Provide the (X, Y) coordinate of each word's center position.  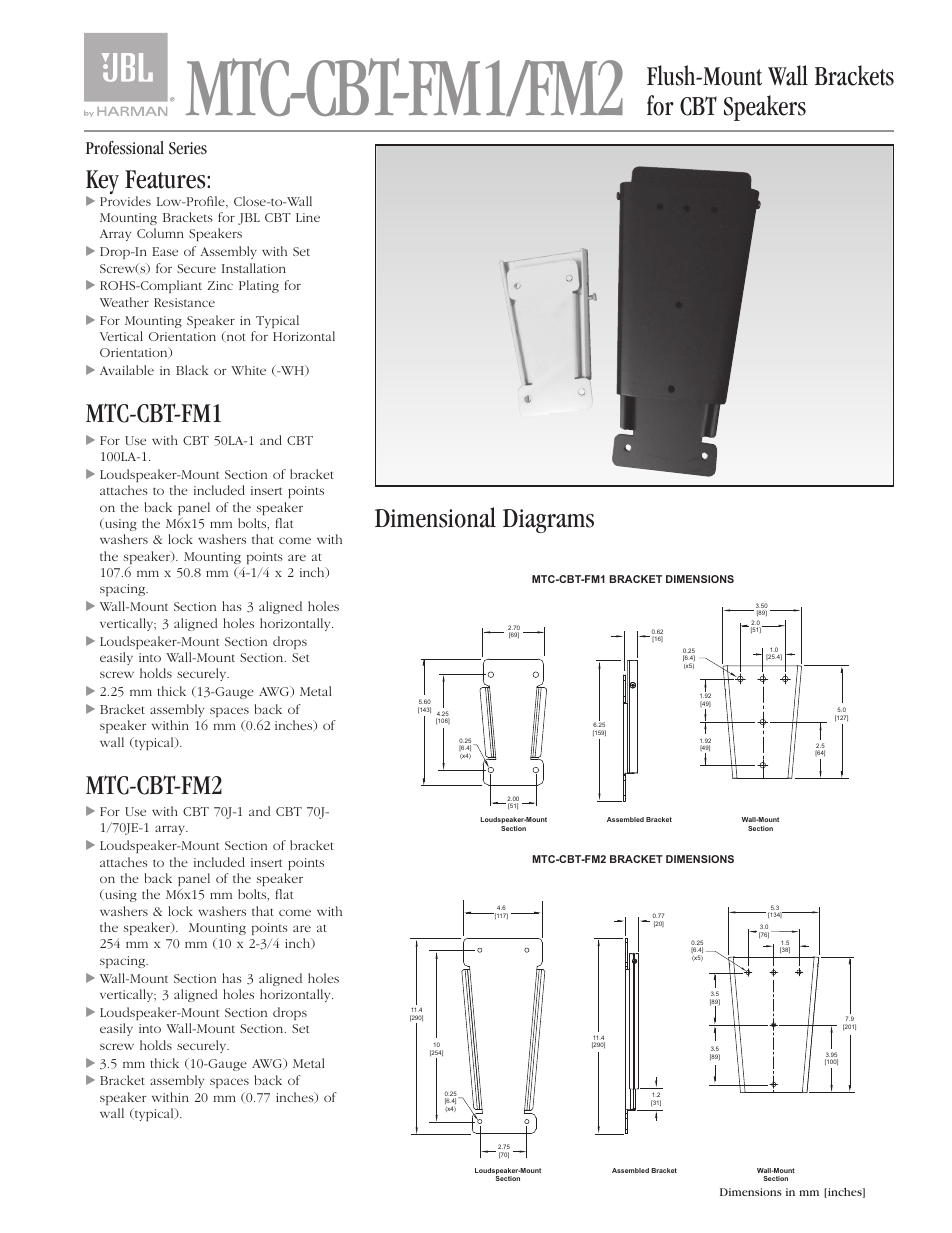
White (248, 370)
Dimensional (435, 517)
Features (166, 179)
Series (188, 148)
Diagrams (548, 521)
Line (308, 217)
